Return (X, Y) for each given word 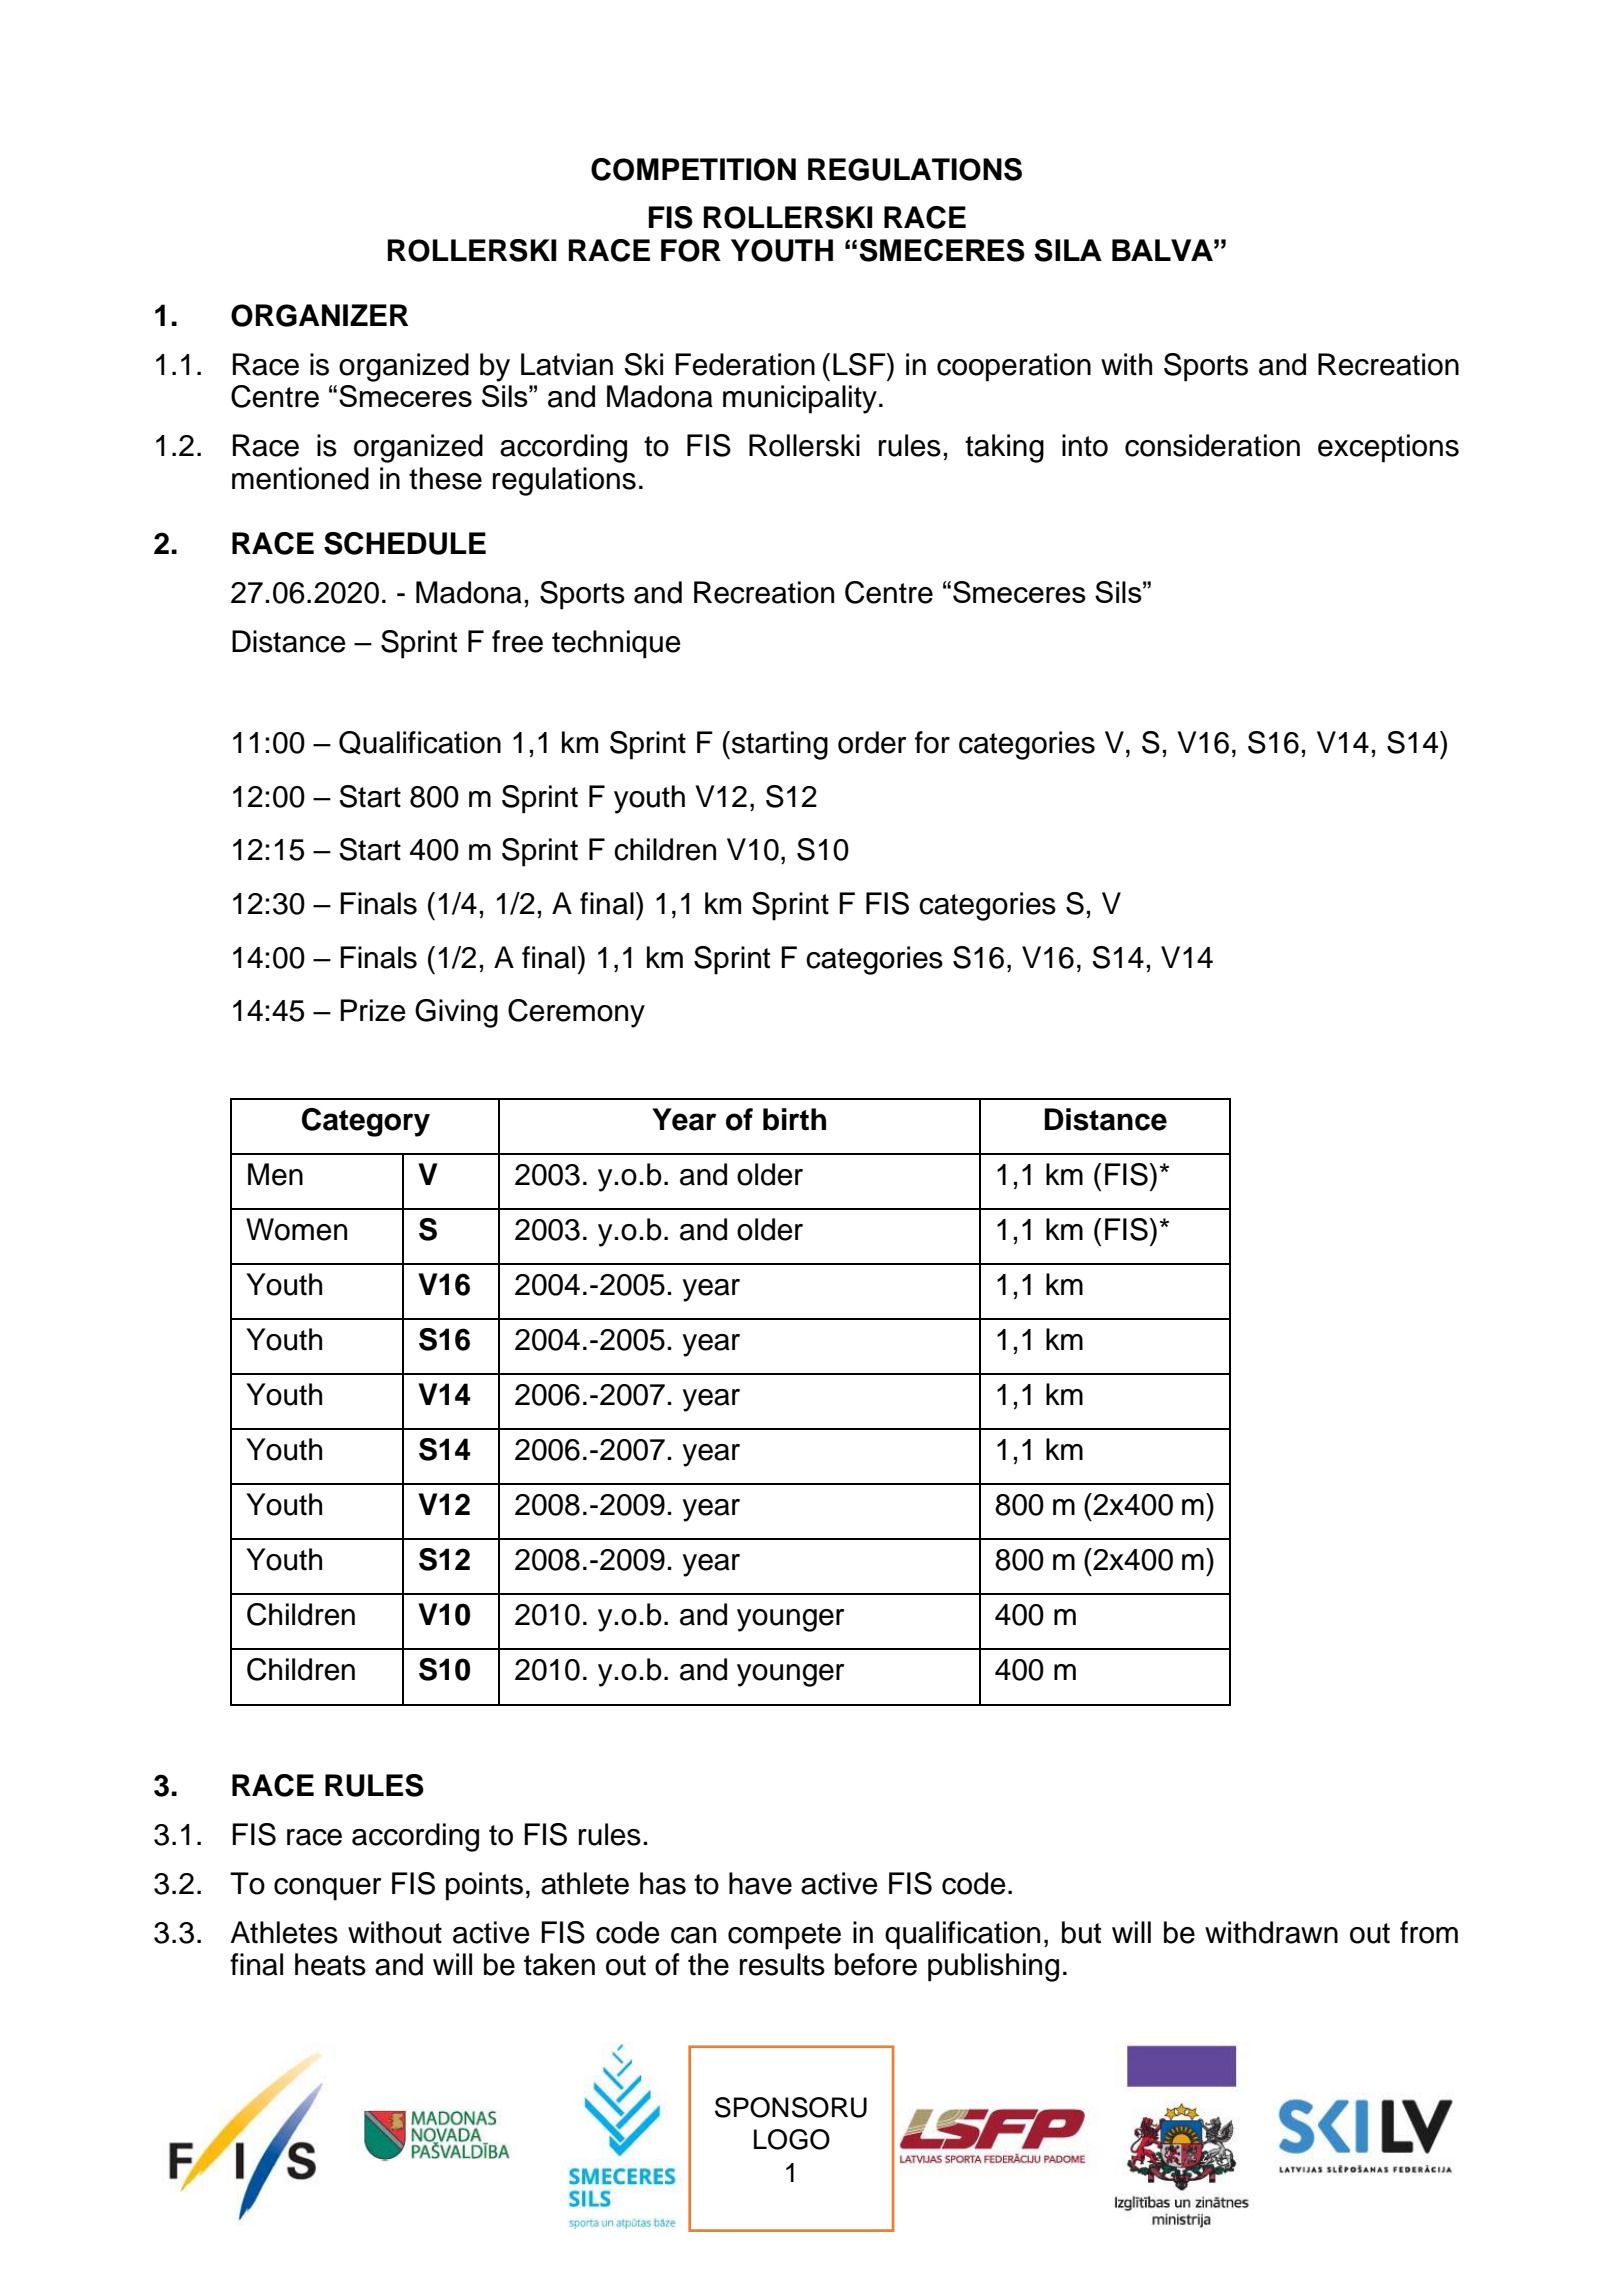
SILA (1068, 250)
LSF (860, 364)
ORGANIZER (319, 315)
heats (330, 1964)
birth (794, 1119)
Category (366, 1122)
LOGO (792, 2139)
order (872, 742)
